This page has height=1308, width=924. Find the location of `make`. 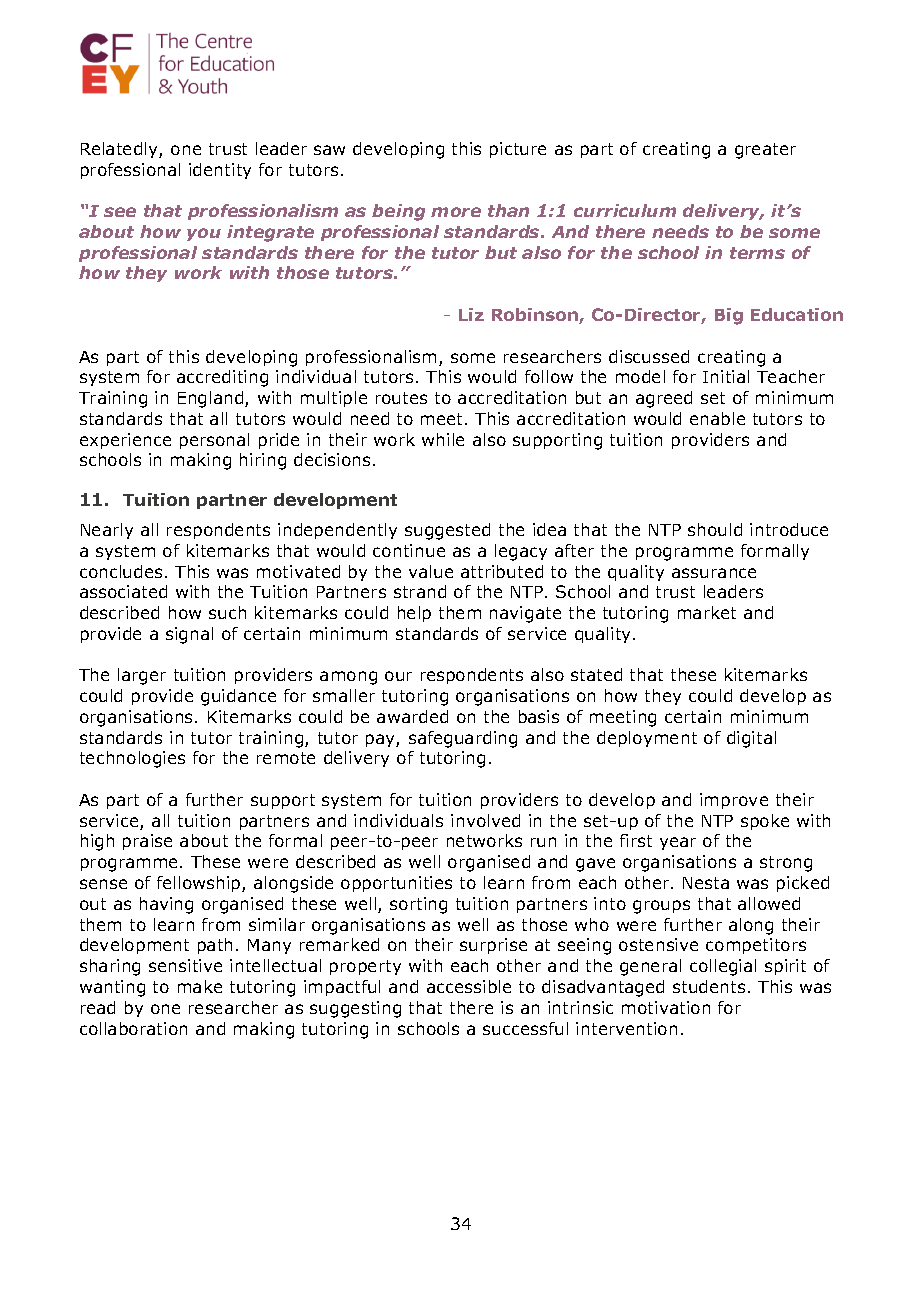

make is located at coordinates (200, 986).
